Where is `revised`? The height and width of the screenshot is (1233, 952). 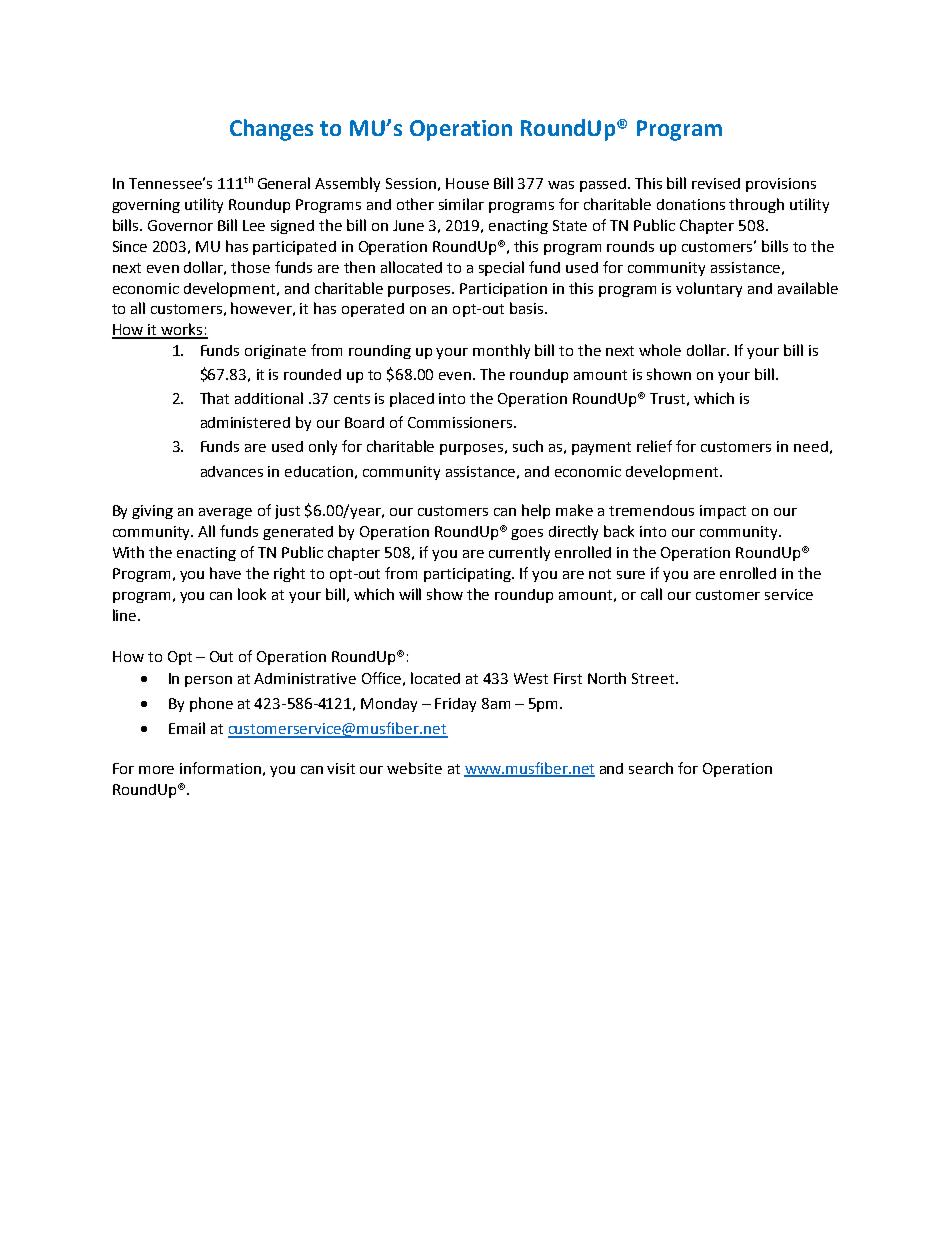
revised is located at coordinates (716, 183).
